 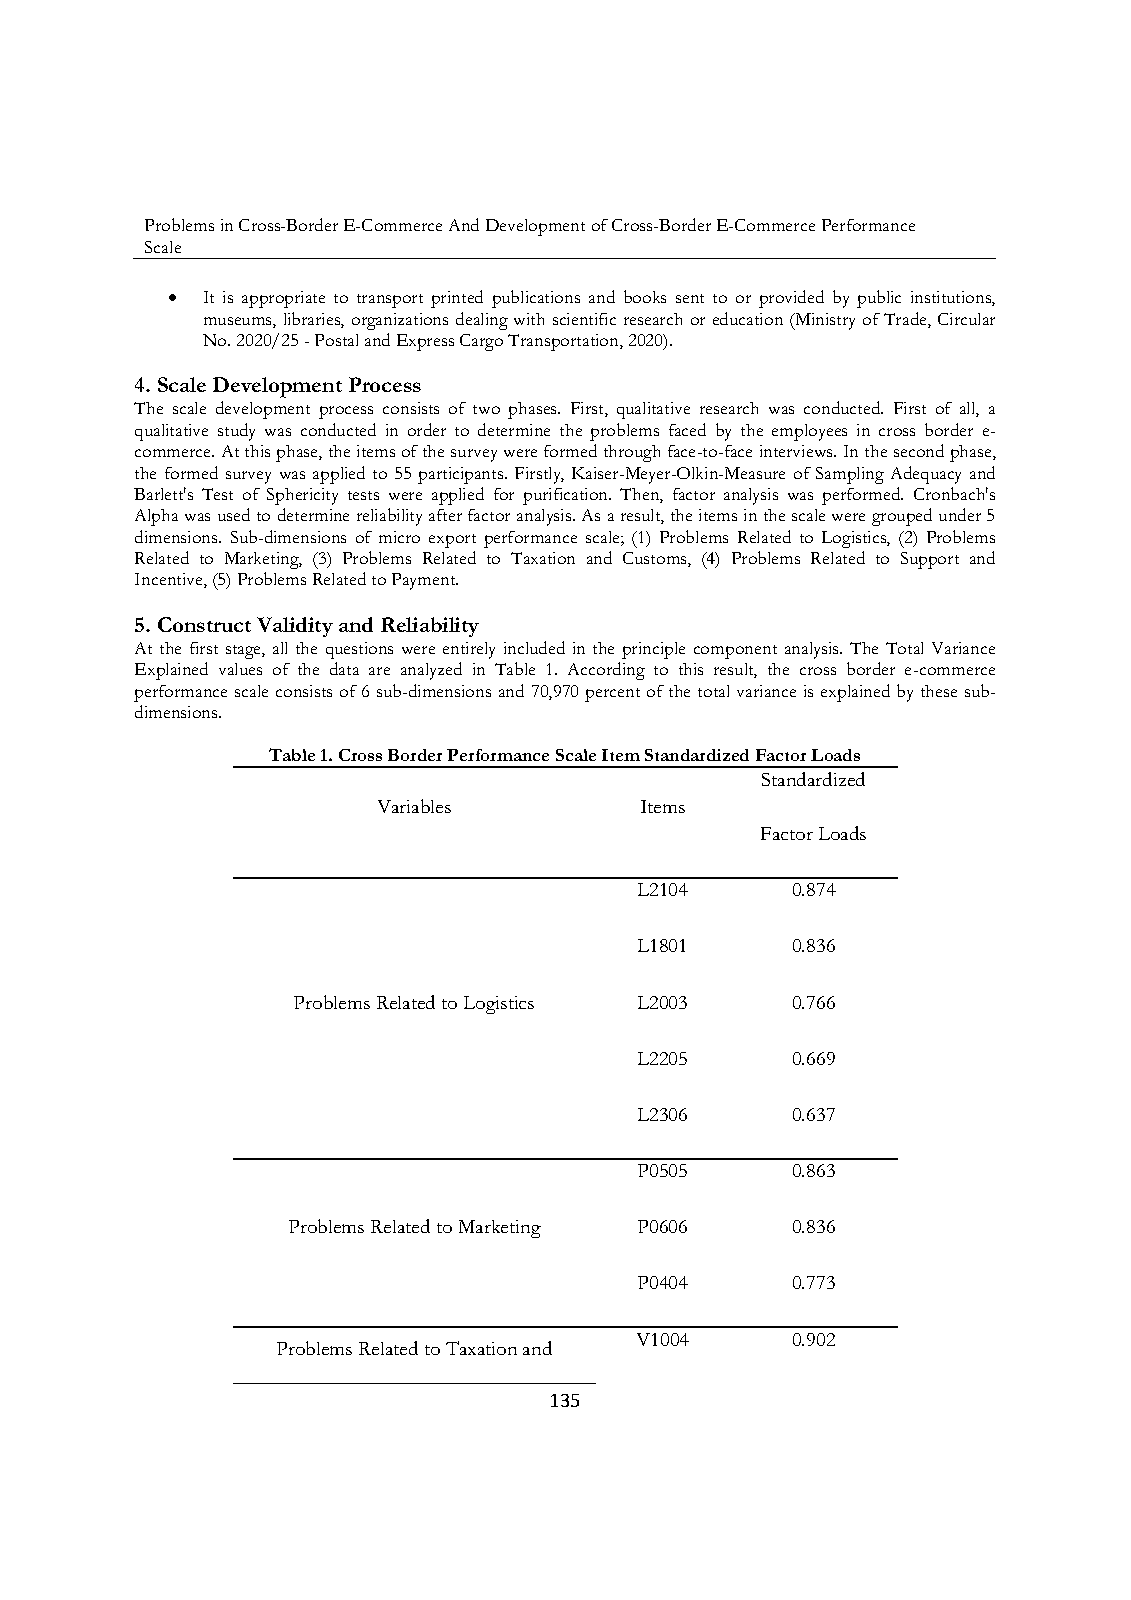 What do you see at coordinates (283, 299) in the screenshot?
I see `appropriate` at bounding box center [283, 299].
